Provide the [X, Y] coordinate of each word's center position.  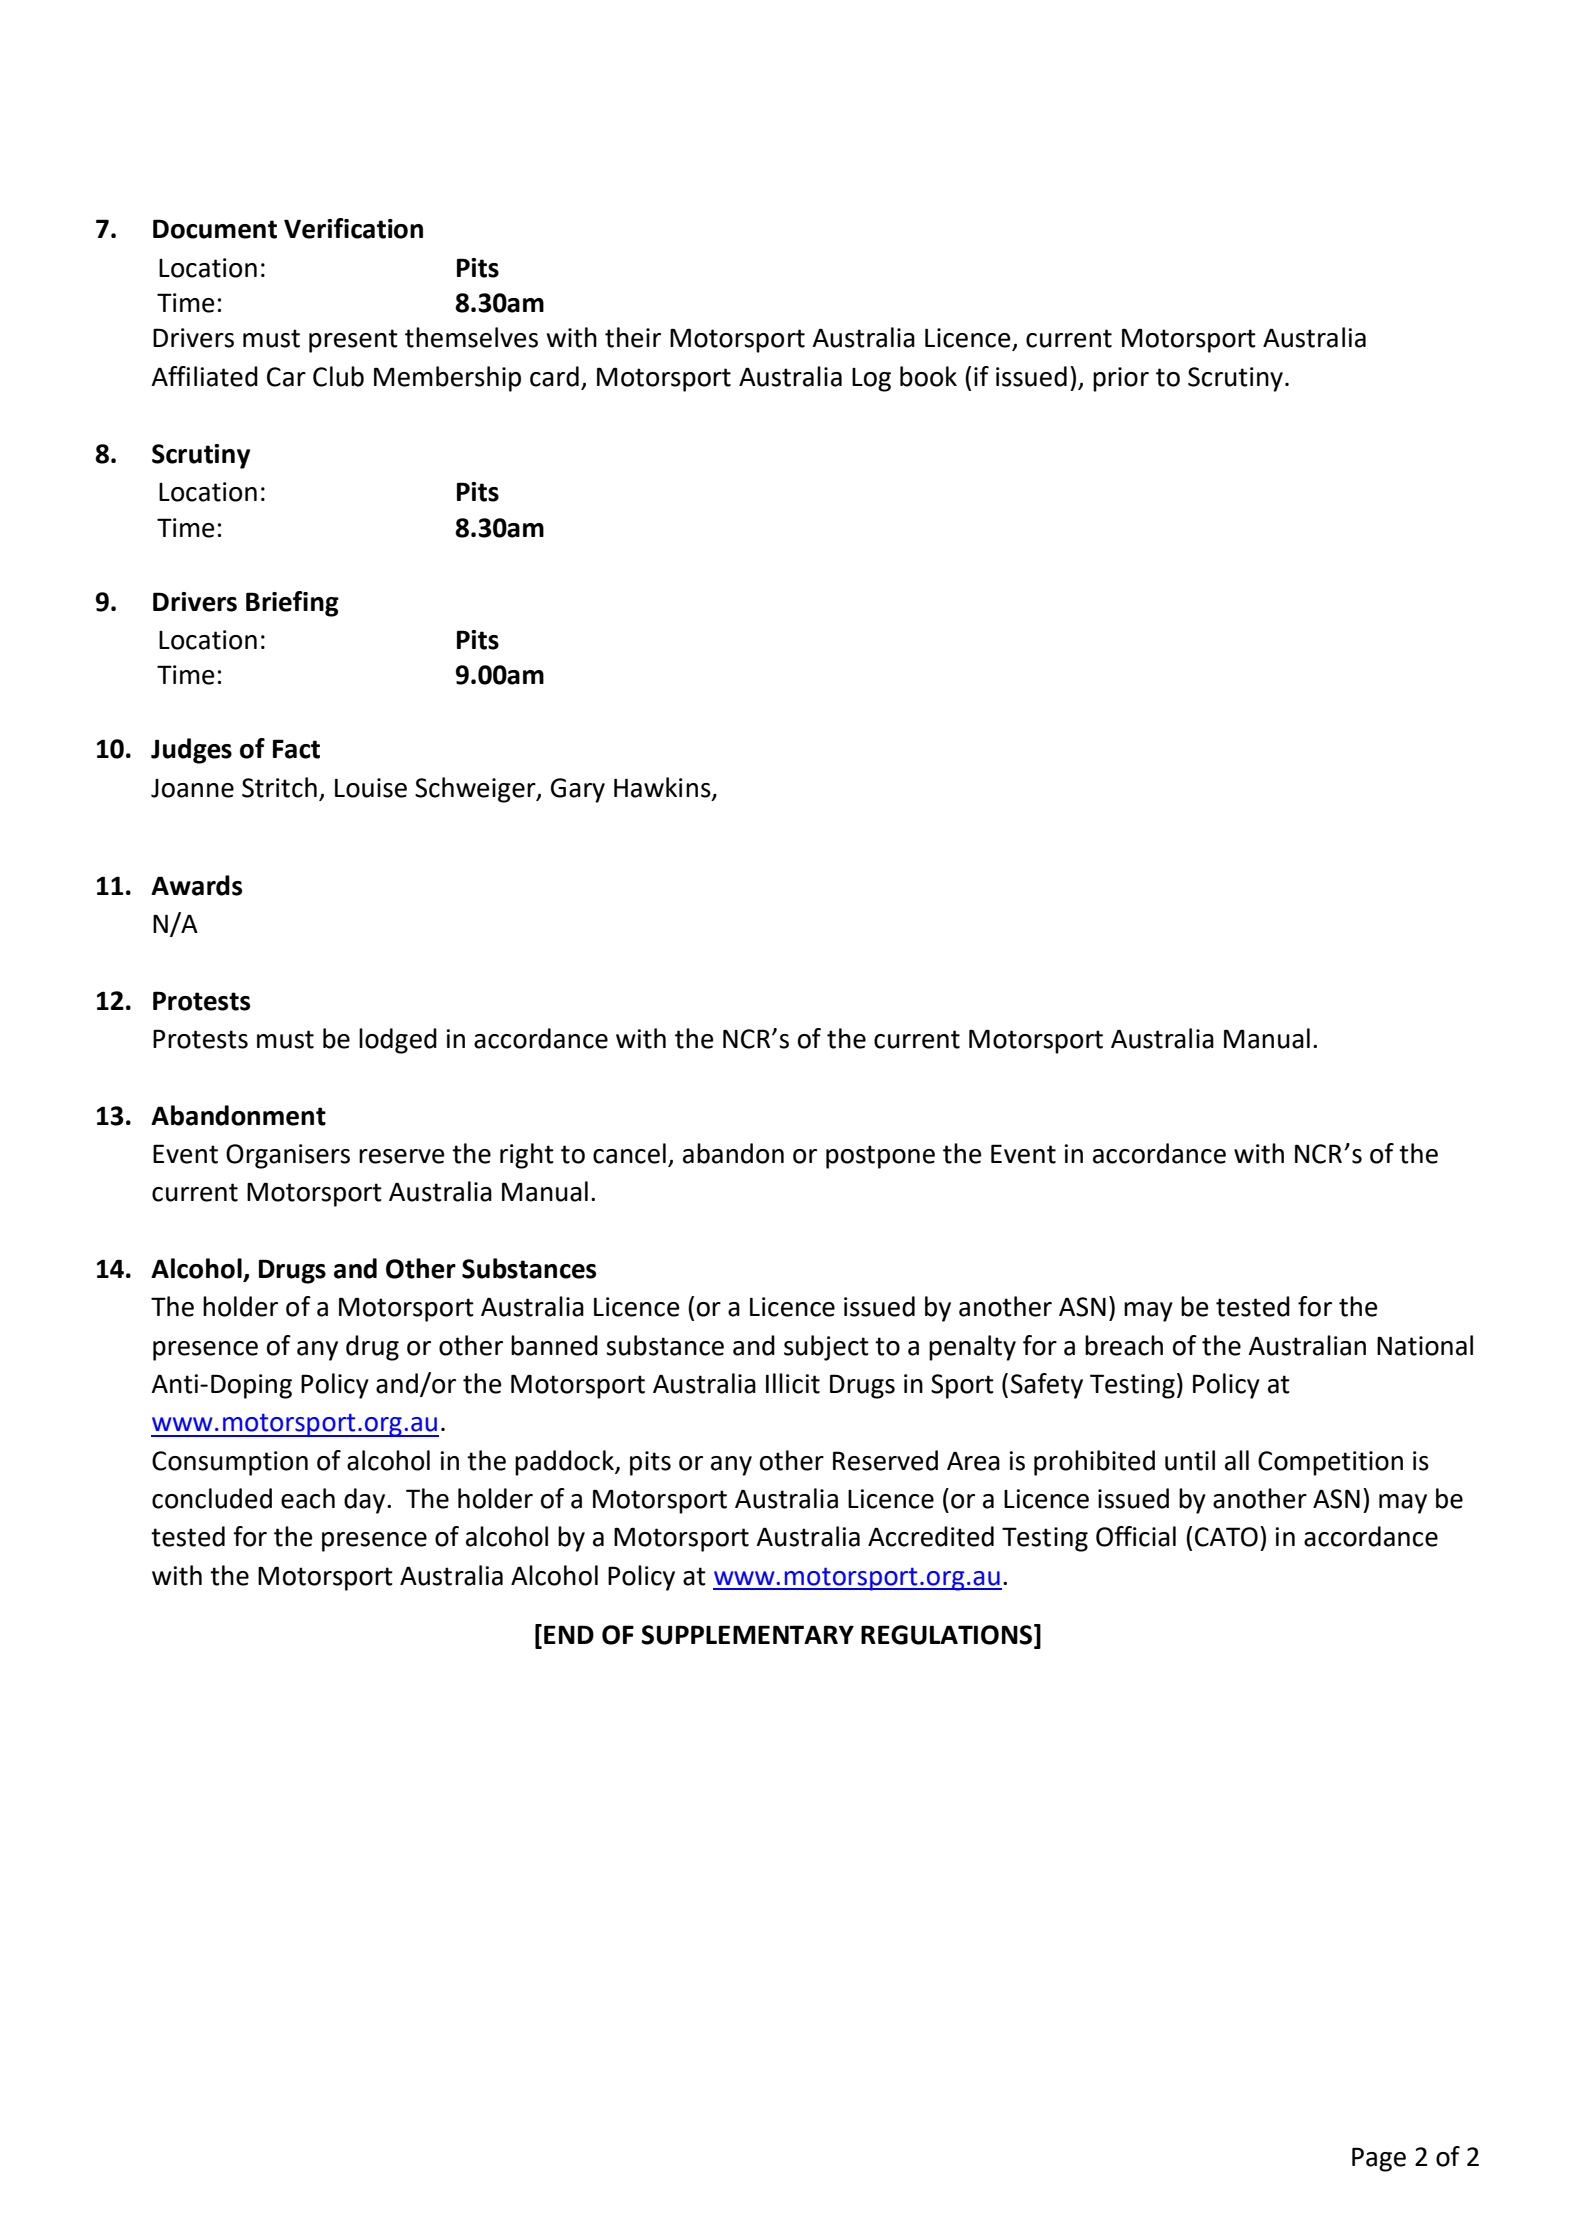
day [366, 1501]
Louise [371, 788]
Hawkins [663, 788]
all [1237, 1460]
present [353, 341]
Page [1379, 2159]
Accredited [931, 1536]
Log [871, 380]
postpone [880, 1157]
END [569, 1634]
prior [1121, 379]
